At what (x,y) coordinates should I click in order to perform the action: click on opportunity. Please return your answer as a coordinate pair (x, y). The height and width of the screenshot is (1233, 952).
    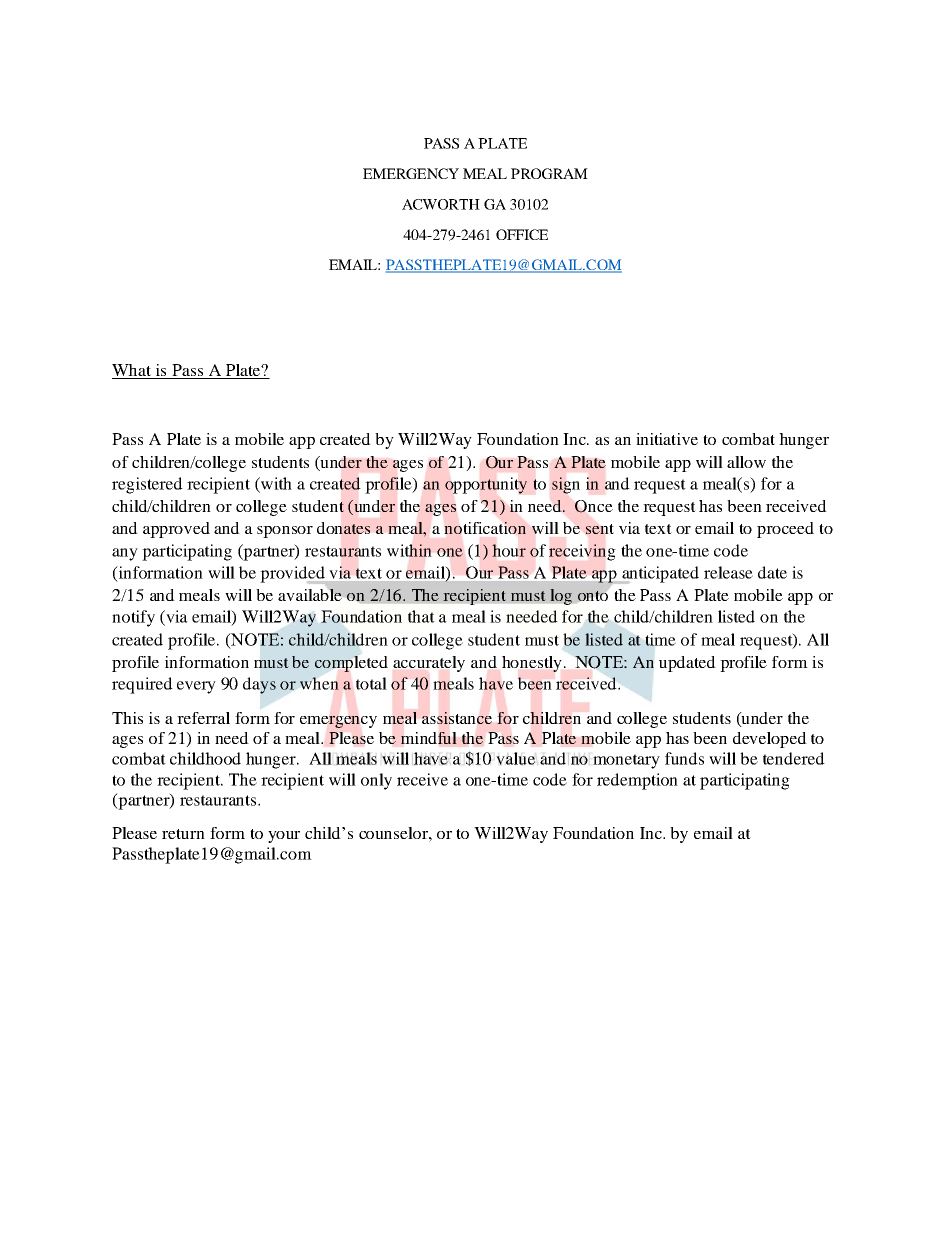
    Looking at the image, I should click on (486, 485).
